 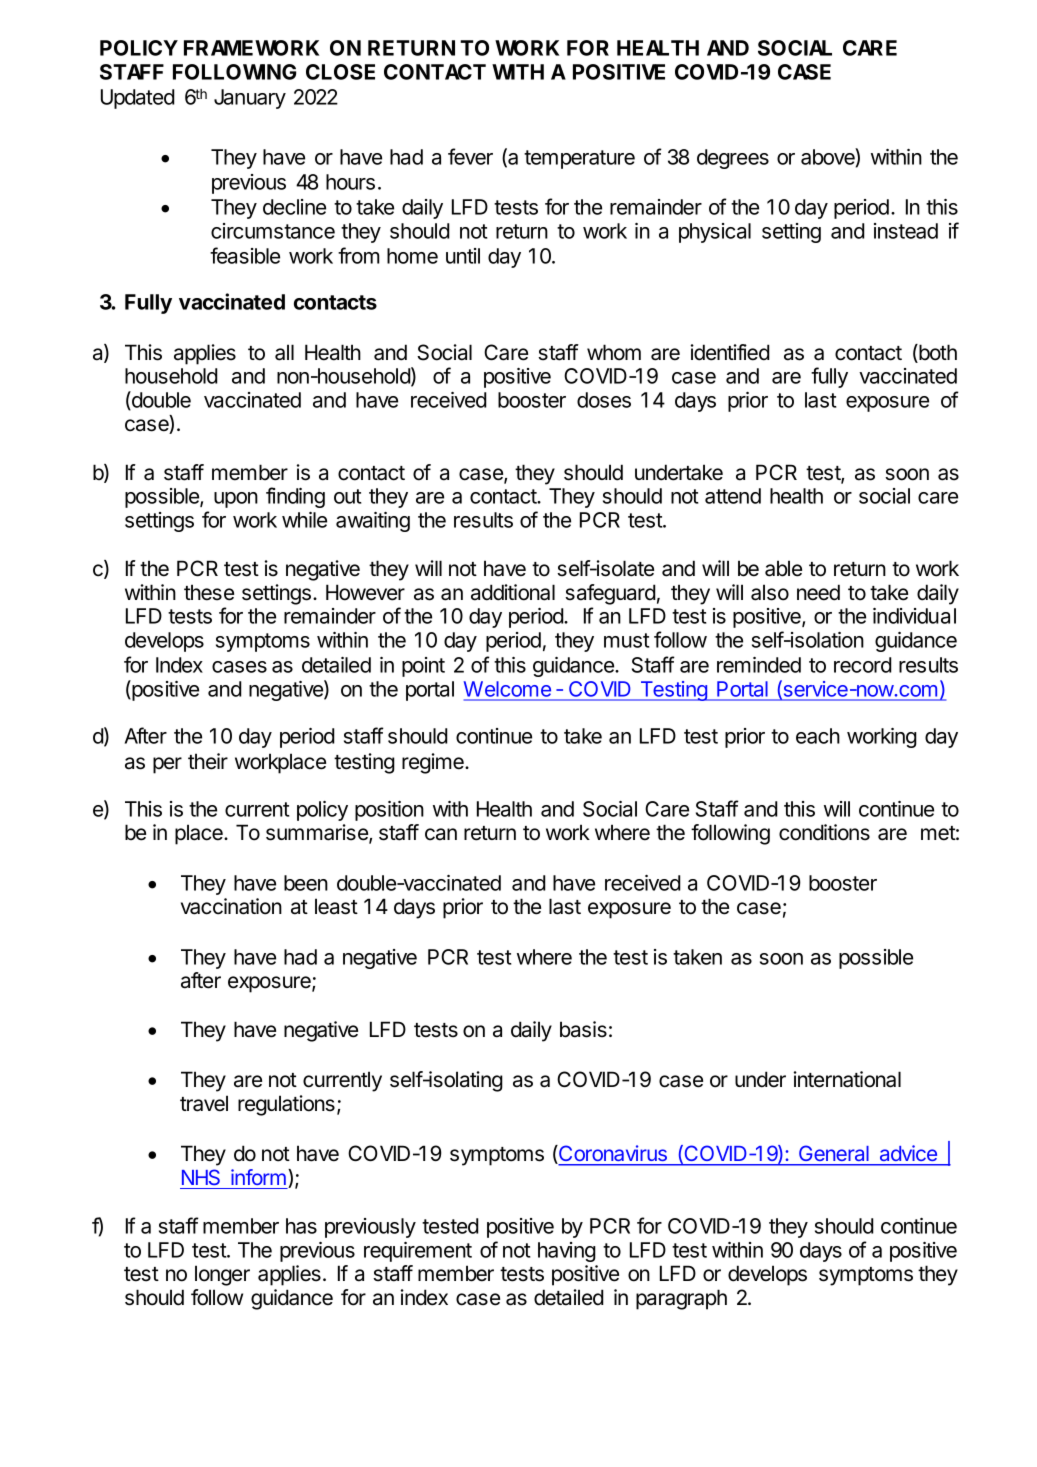 What do you see at coordinates (733, 159) in the image?
I see `degrees` at bounding box center [733, 159].
